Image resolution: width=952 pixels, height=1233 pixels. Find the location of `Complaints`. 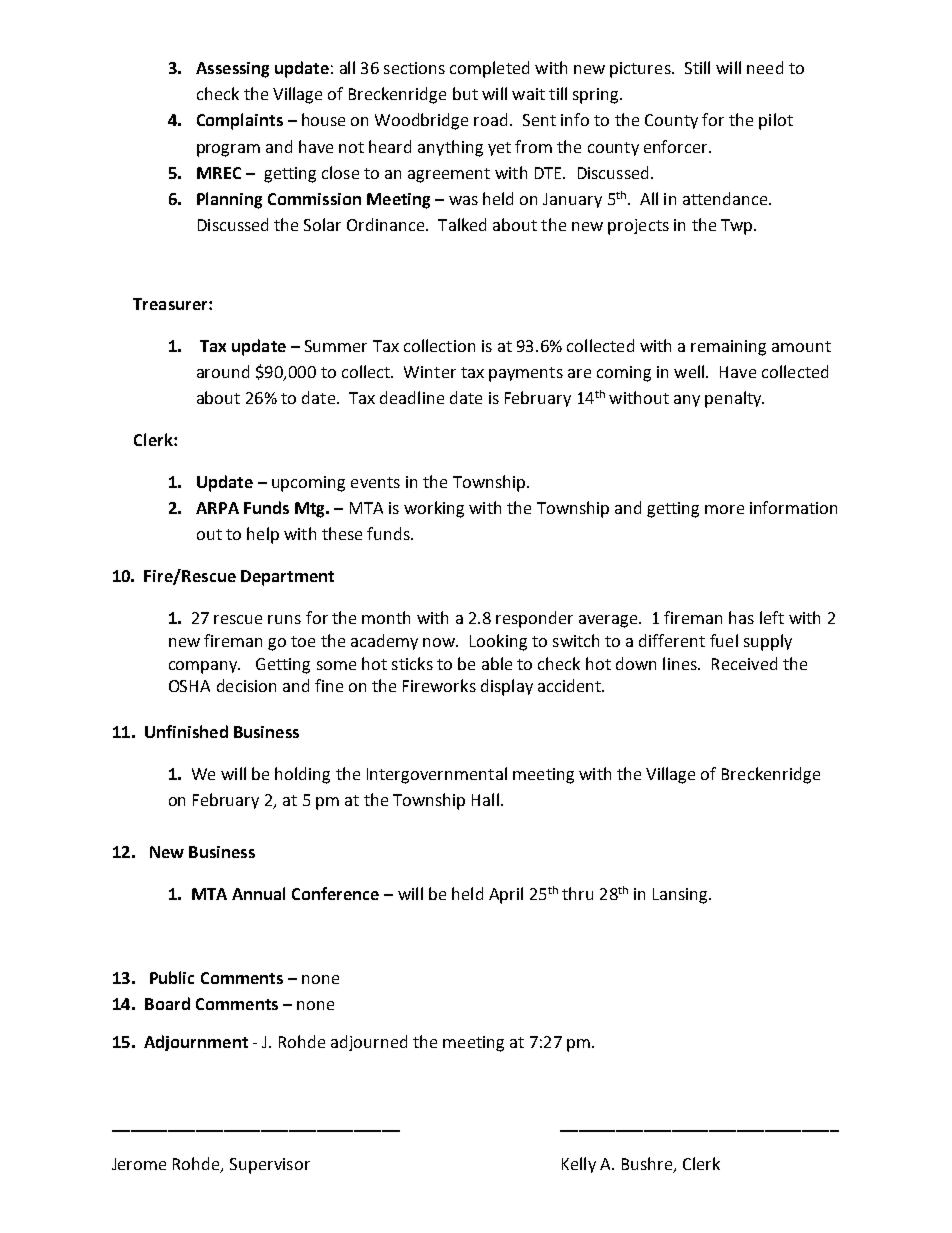

Complaints is located at coordinates (240, 121).
